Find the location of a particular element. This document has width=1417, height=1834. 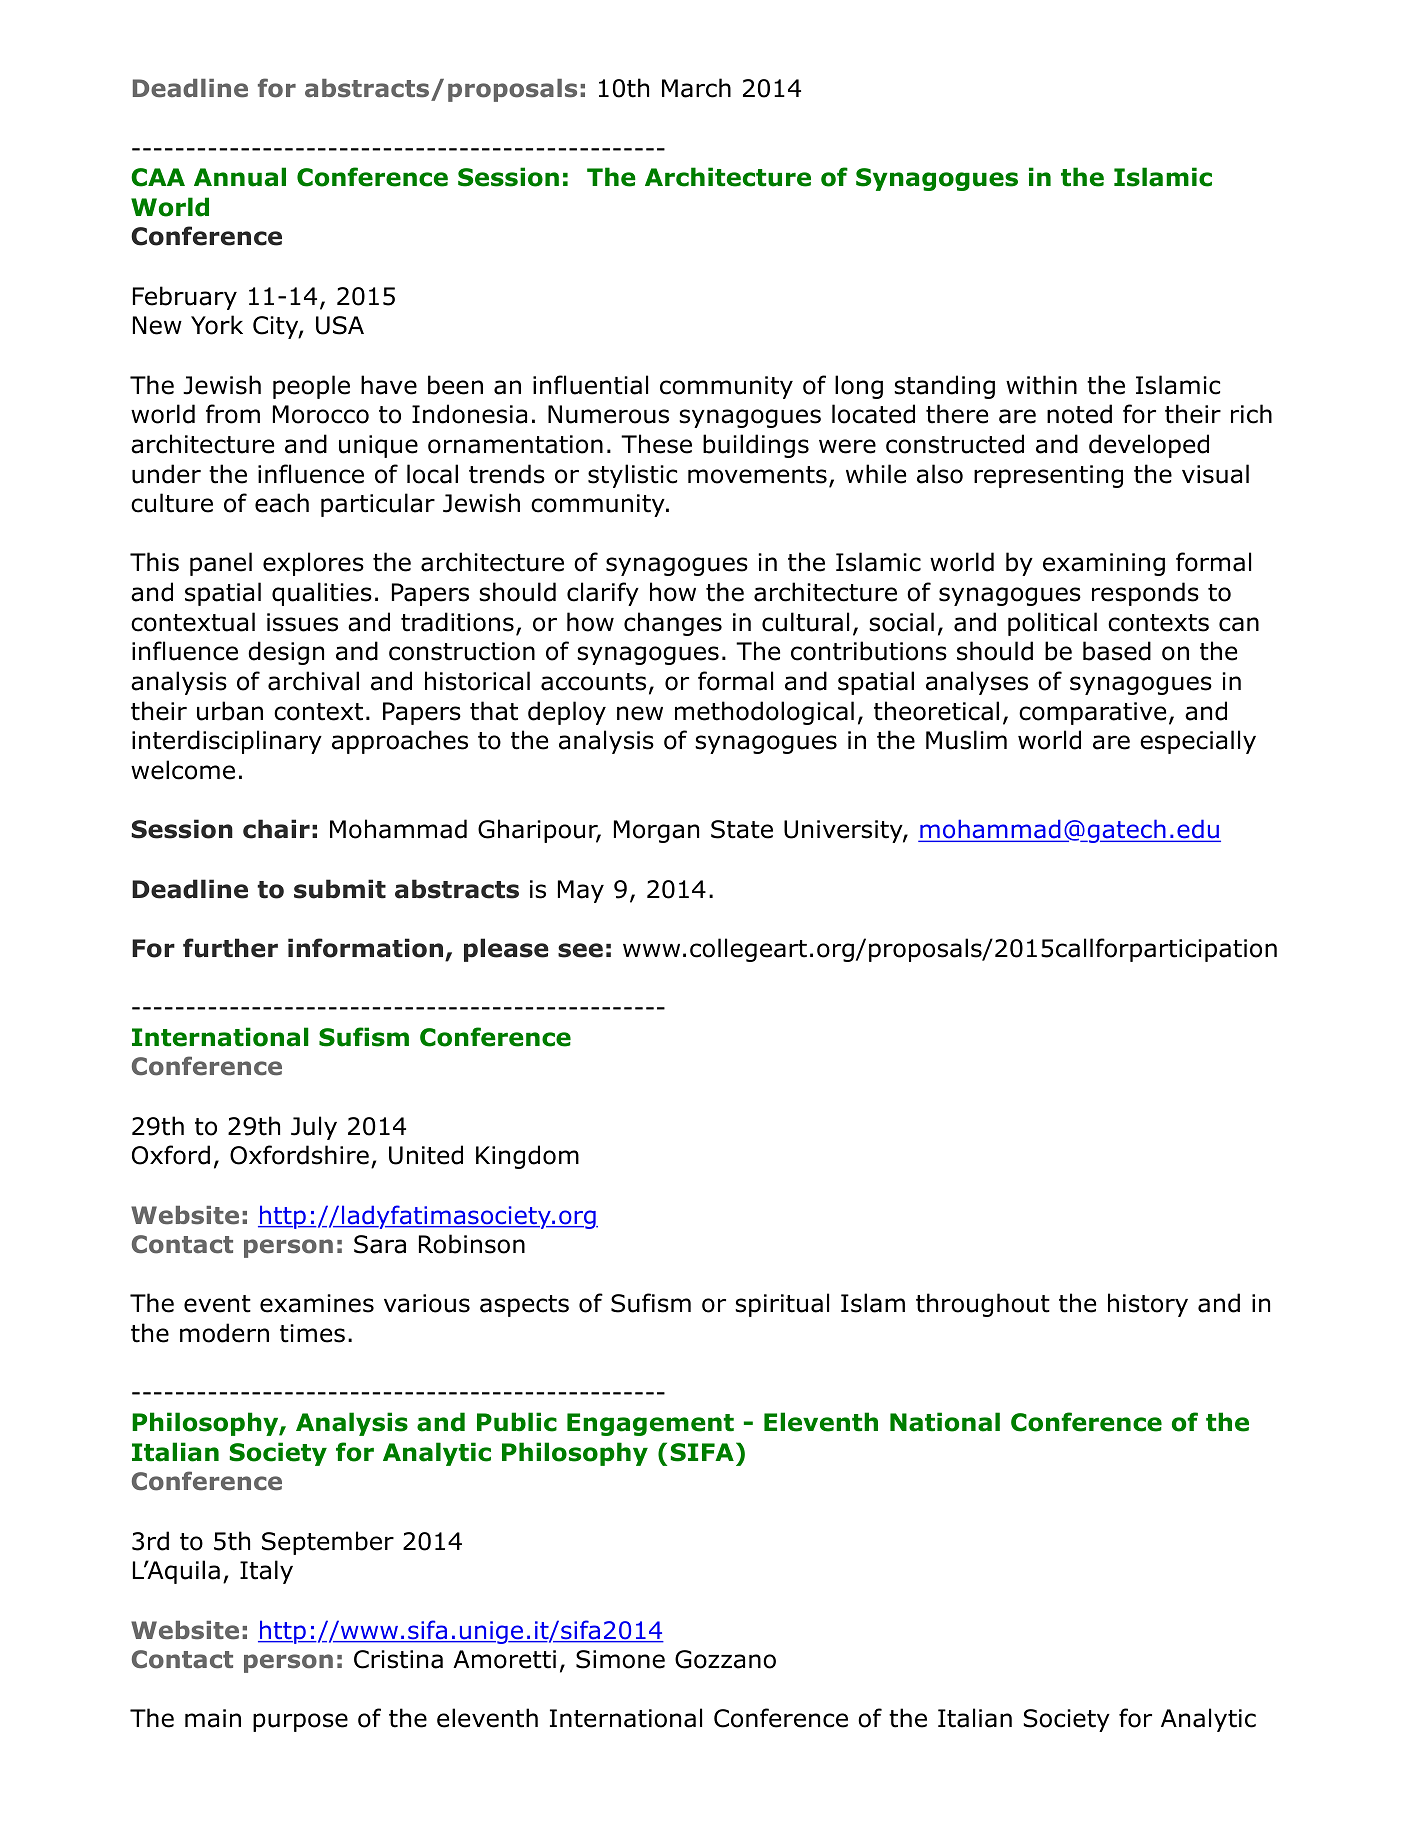

purpose is located at coordinates (300, 1722).
